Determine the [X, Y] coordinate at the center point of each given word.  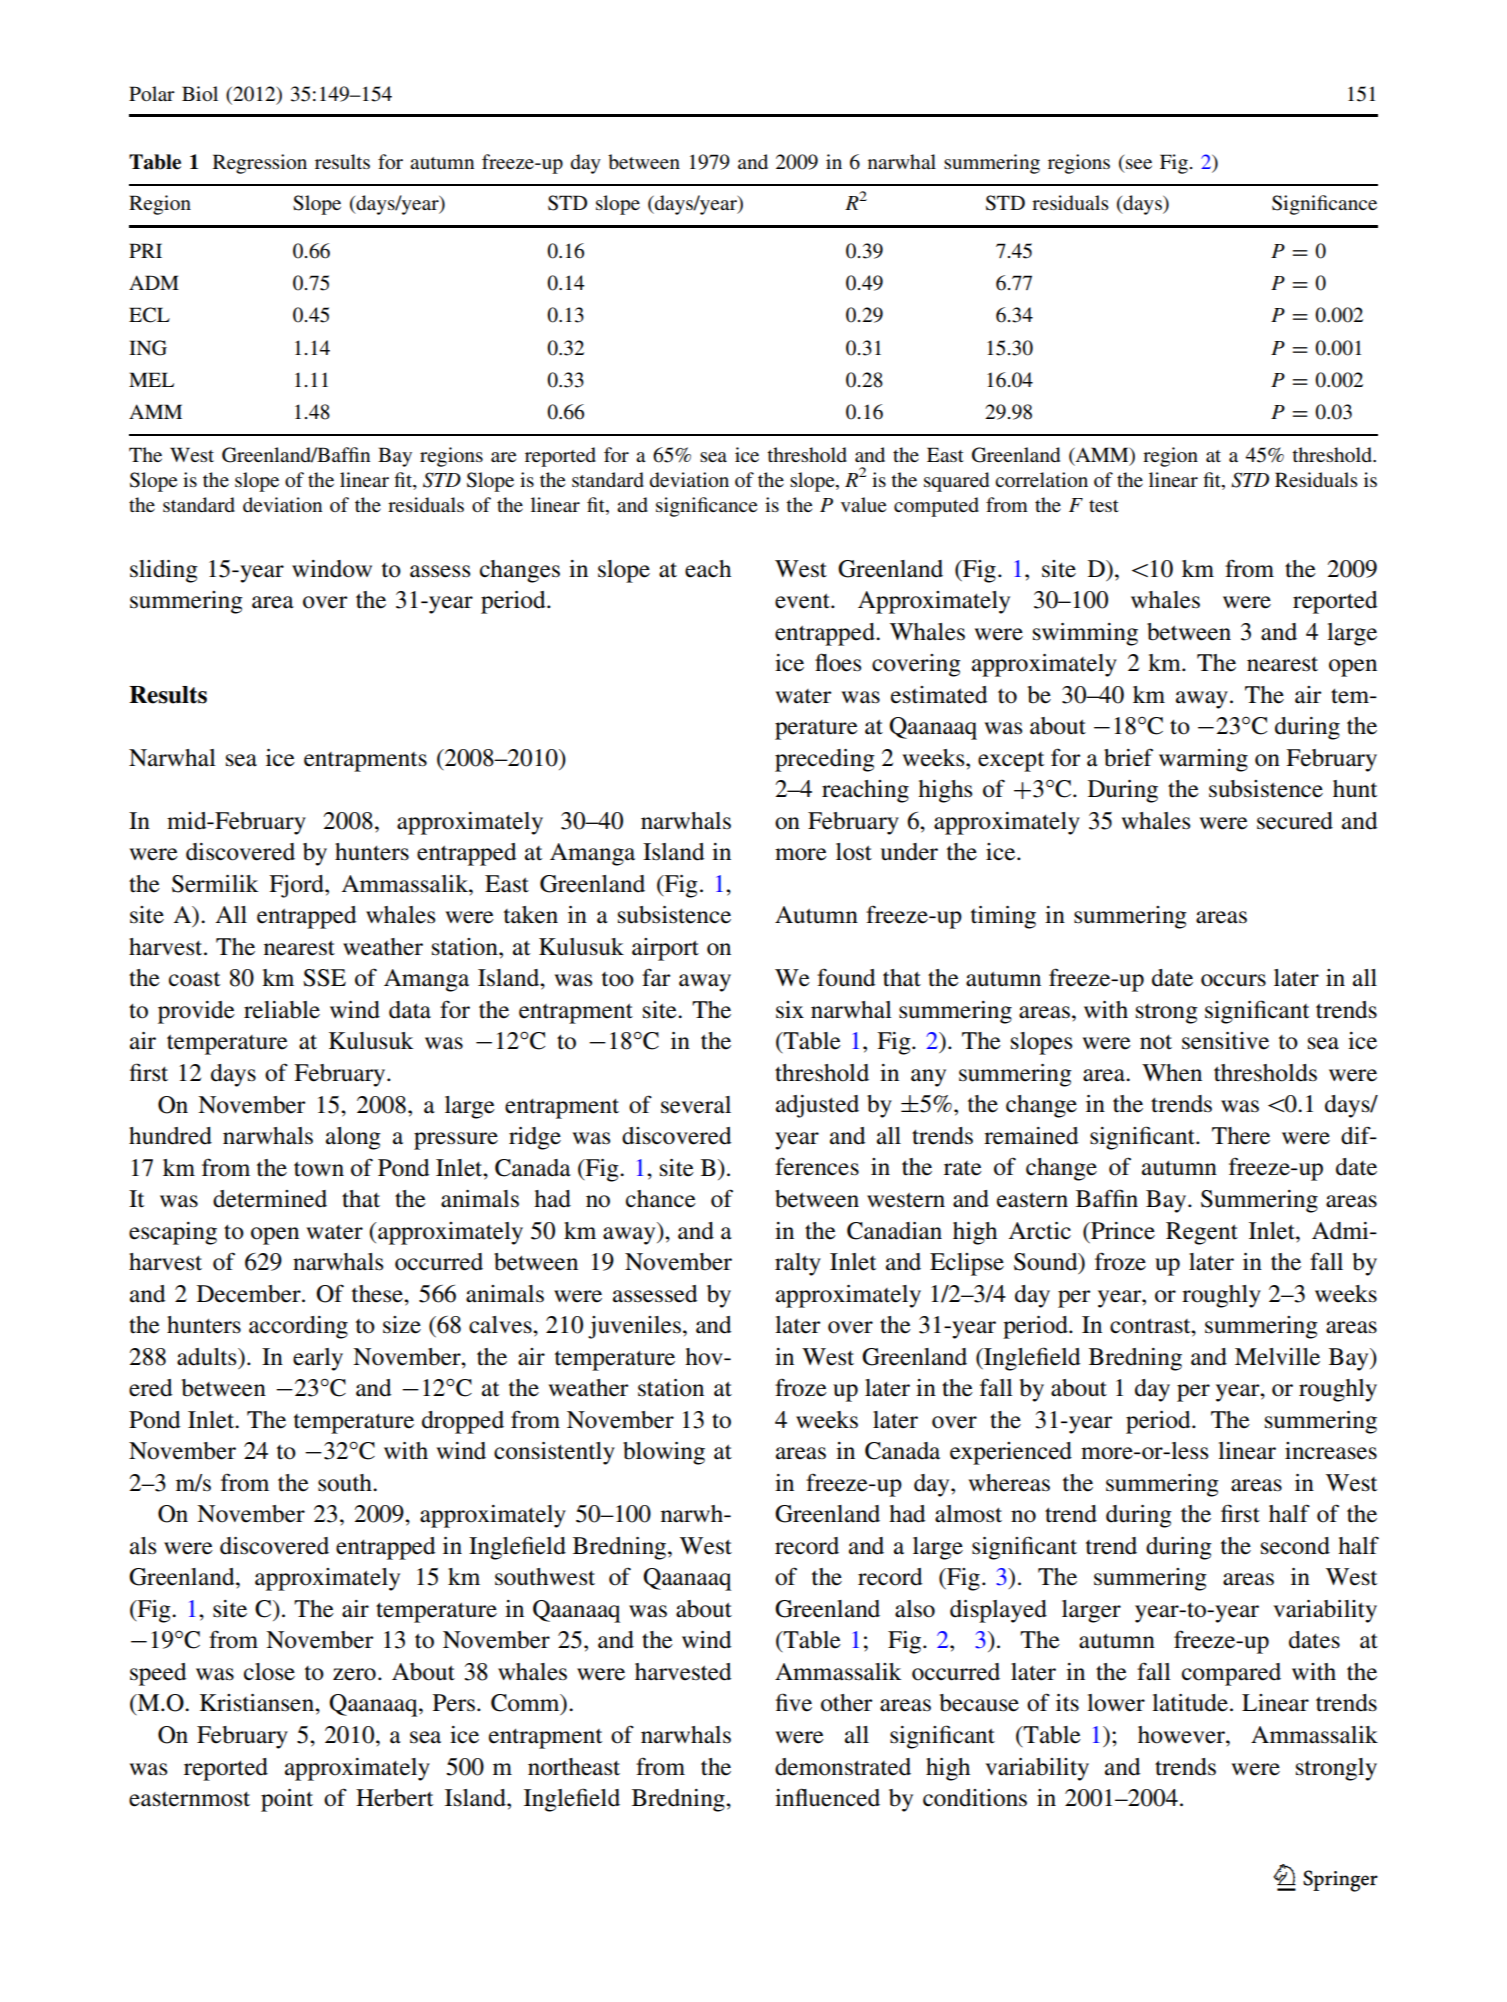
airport [665, 949]
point [287, 1800]
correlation [1041, 479]
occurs [1233, 980]
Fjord [297, 886]
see [1139, 164]
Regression [260, 164]
